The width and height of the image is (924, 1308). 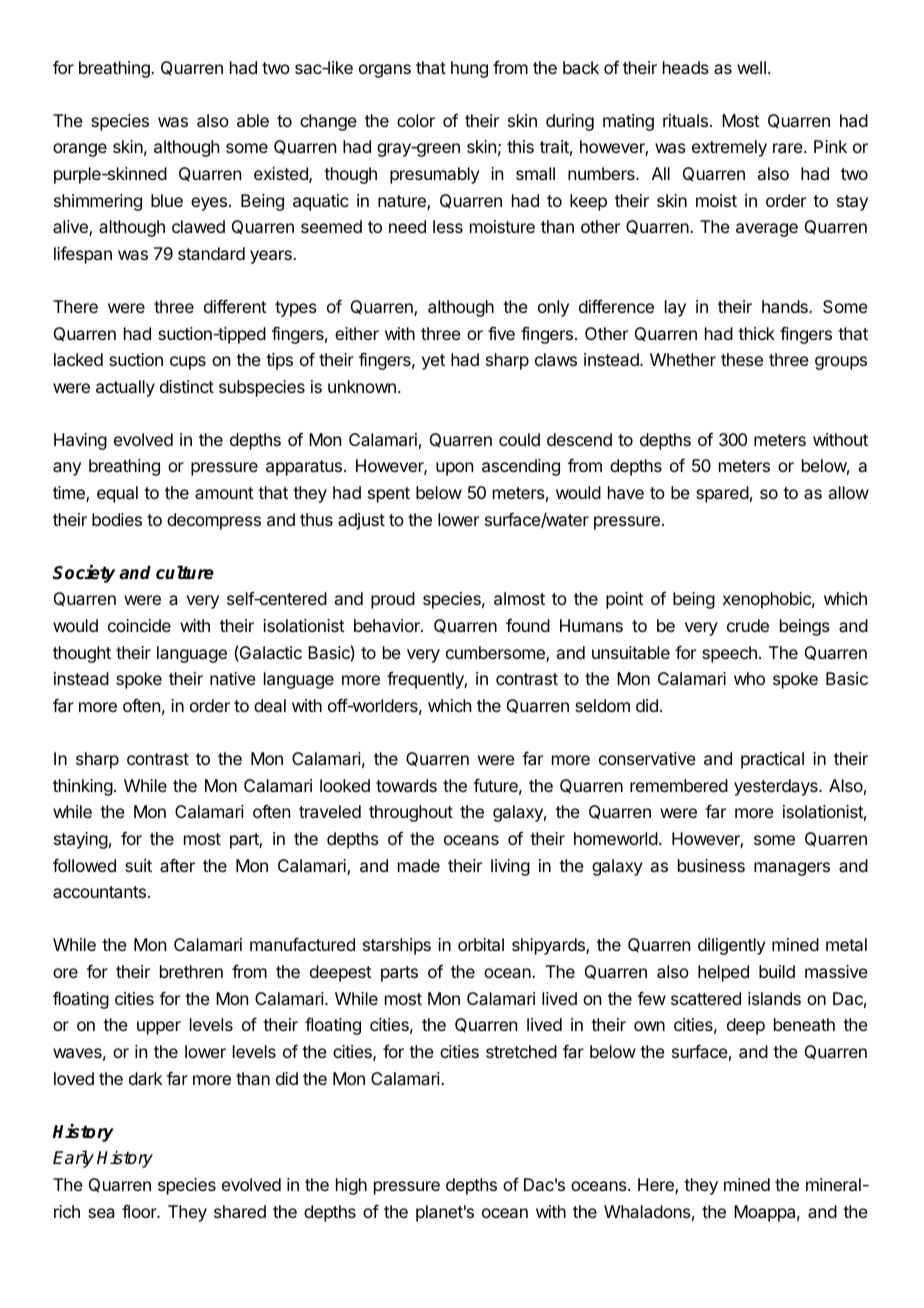 What do you see at coordinates (742, 359) in the image?
I see `these` at bounding box center [742, 359].
